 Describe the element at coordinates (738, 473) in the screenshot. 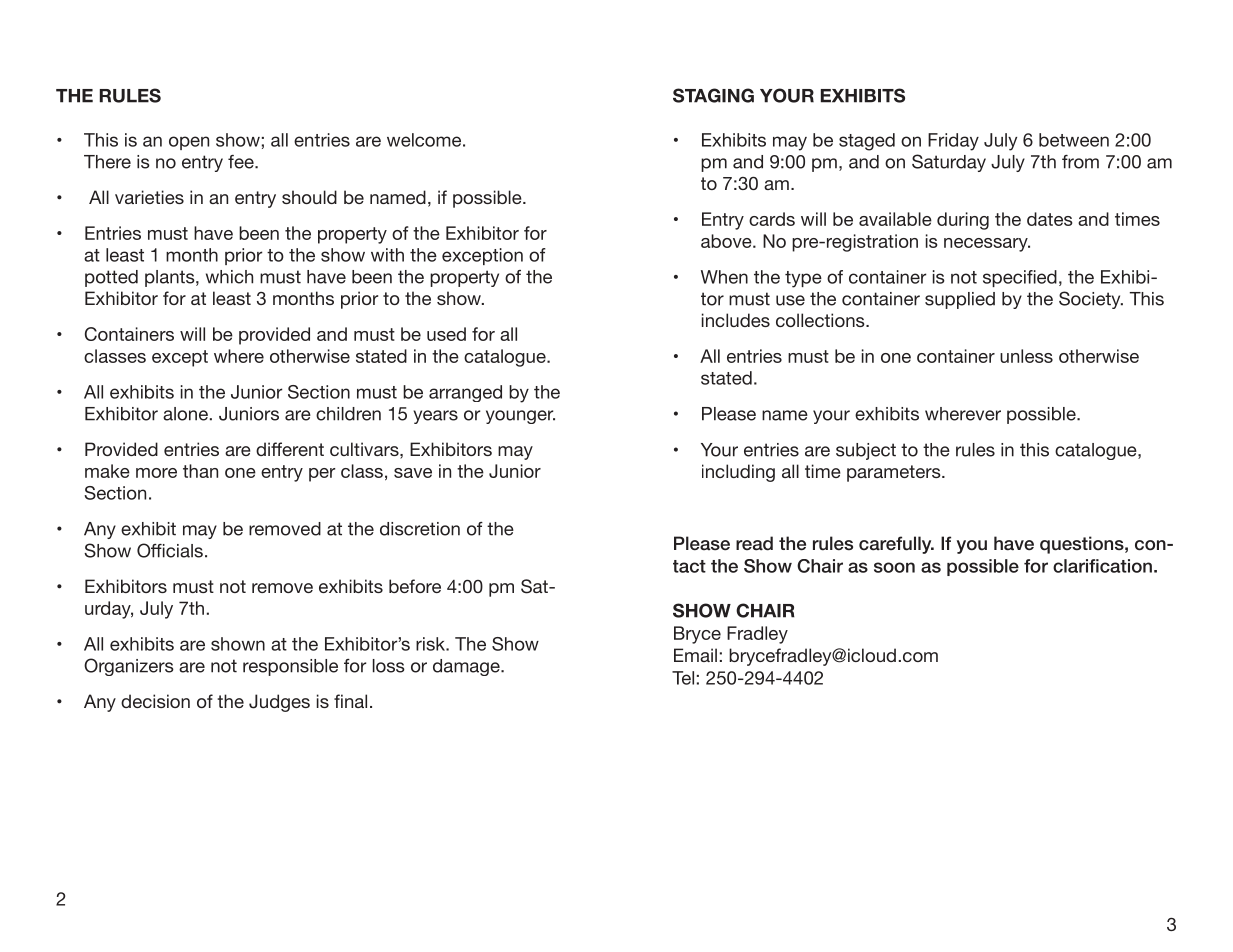

I see `including` at that location.
